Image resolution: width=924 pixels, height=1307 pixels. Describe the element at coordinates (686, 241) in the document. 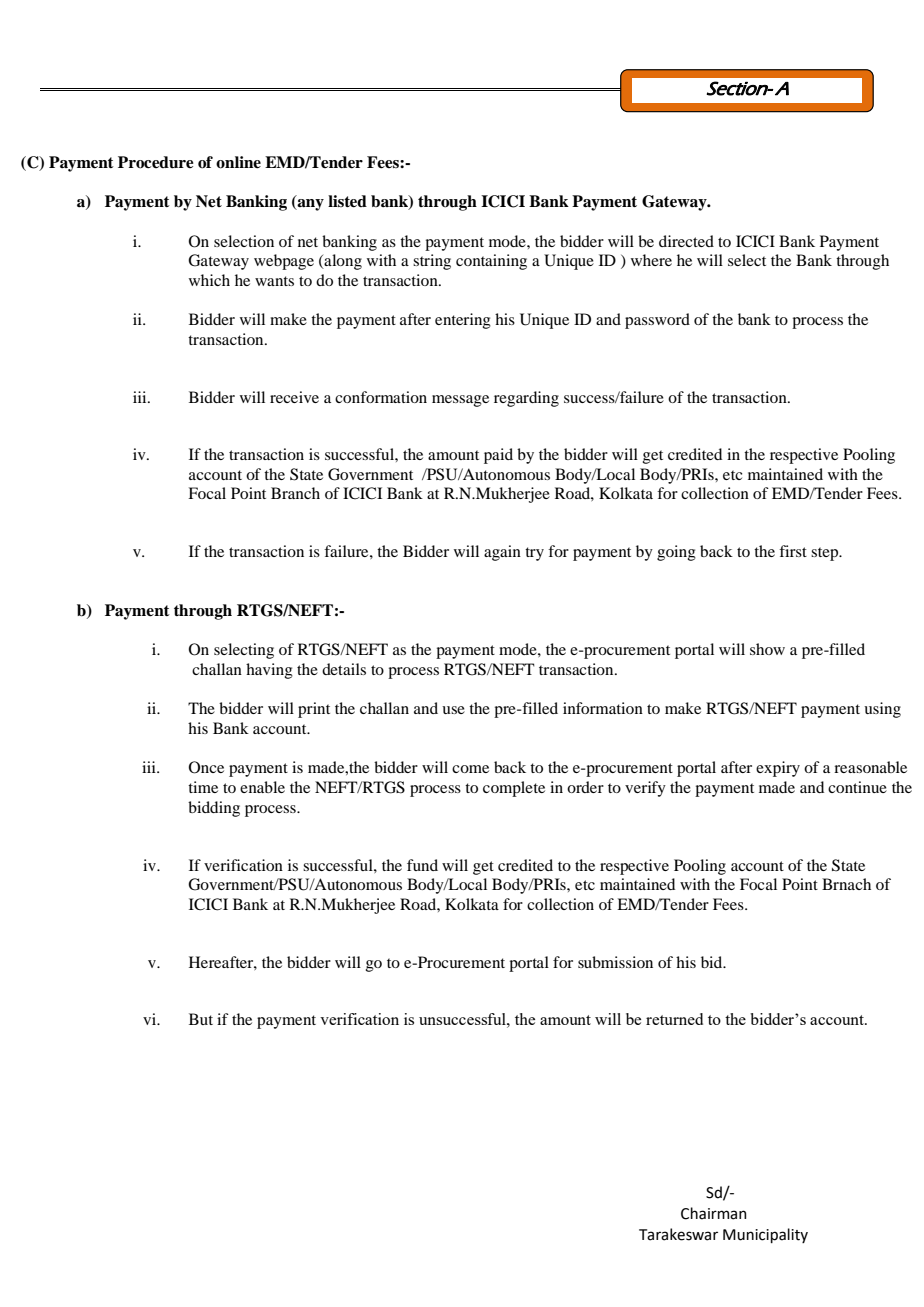

I see `directed` at that location.
